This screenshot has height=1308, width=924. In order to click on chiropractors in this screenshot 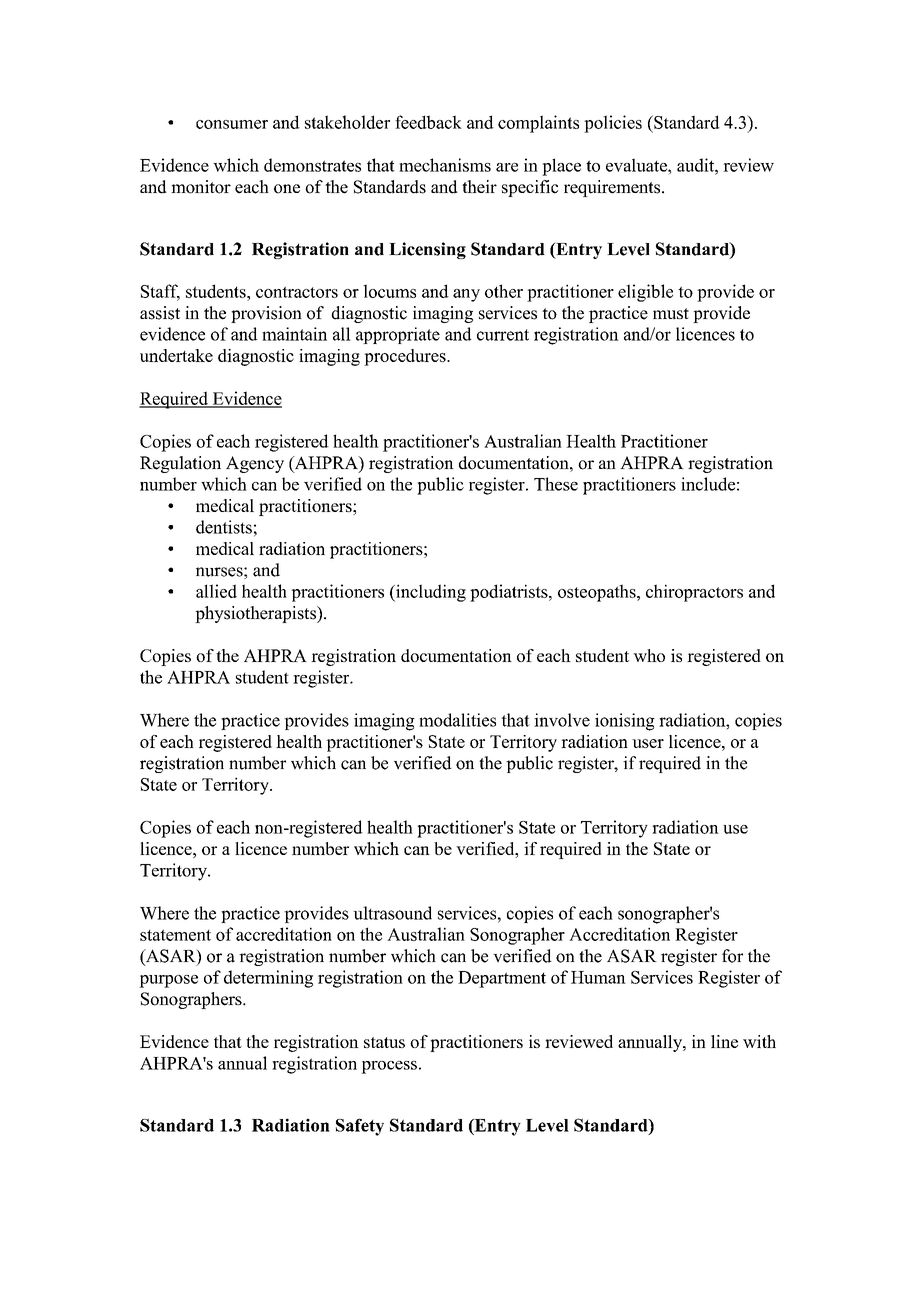, I will do `click(694, 593)`.
